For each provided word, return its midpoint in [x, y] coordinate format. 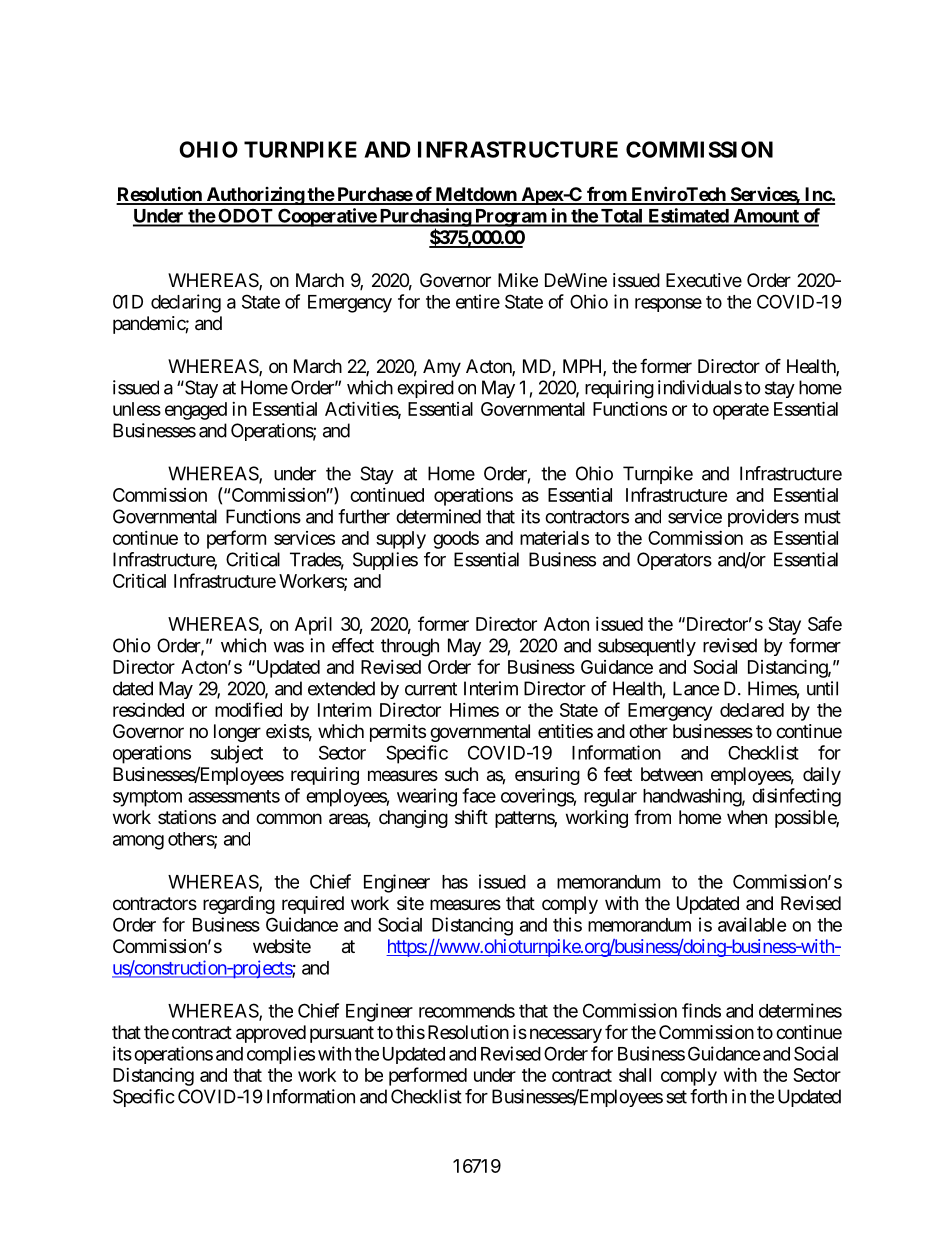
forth [708, 1096]
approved [271, 1034]
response [668, 305]
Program [510, 218]
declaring [186, 303]
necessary [566, 1035]
